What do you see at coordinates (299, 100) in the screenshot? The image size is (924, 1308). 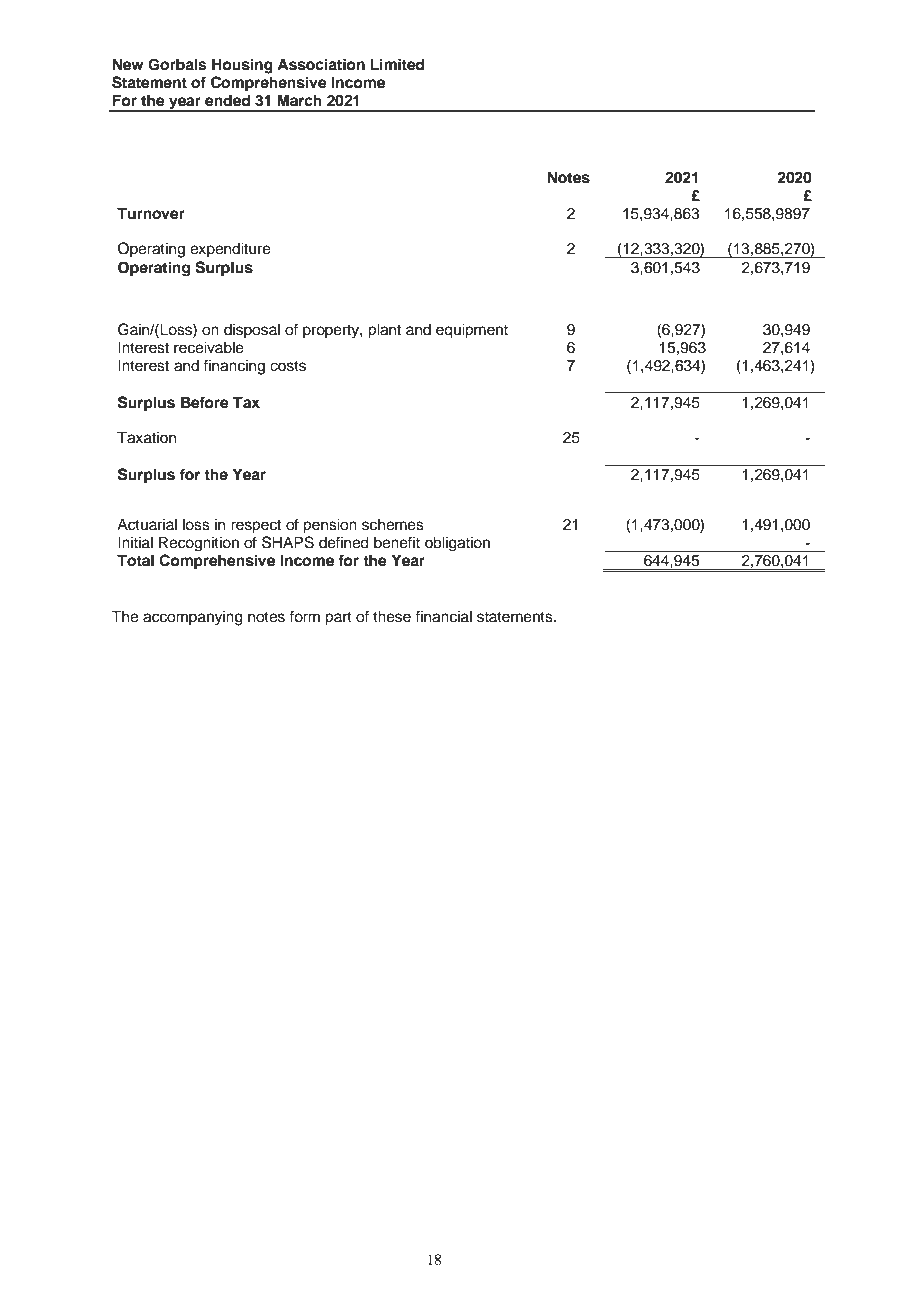 I see `March` at bounding box center [299, 100].
